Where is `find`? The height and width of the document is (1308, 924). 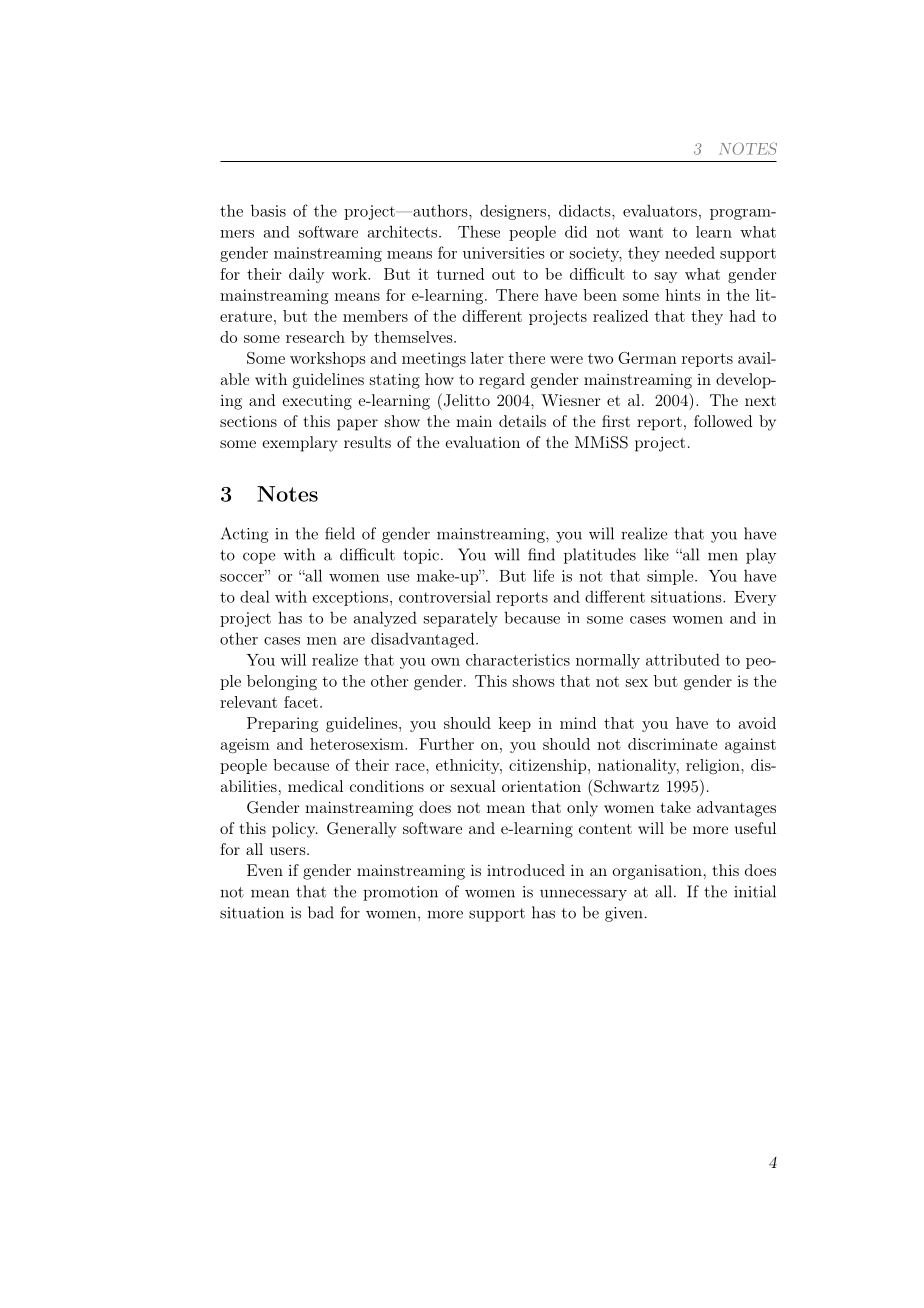
find is located at coordinates (541, 554).
